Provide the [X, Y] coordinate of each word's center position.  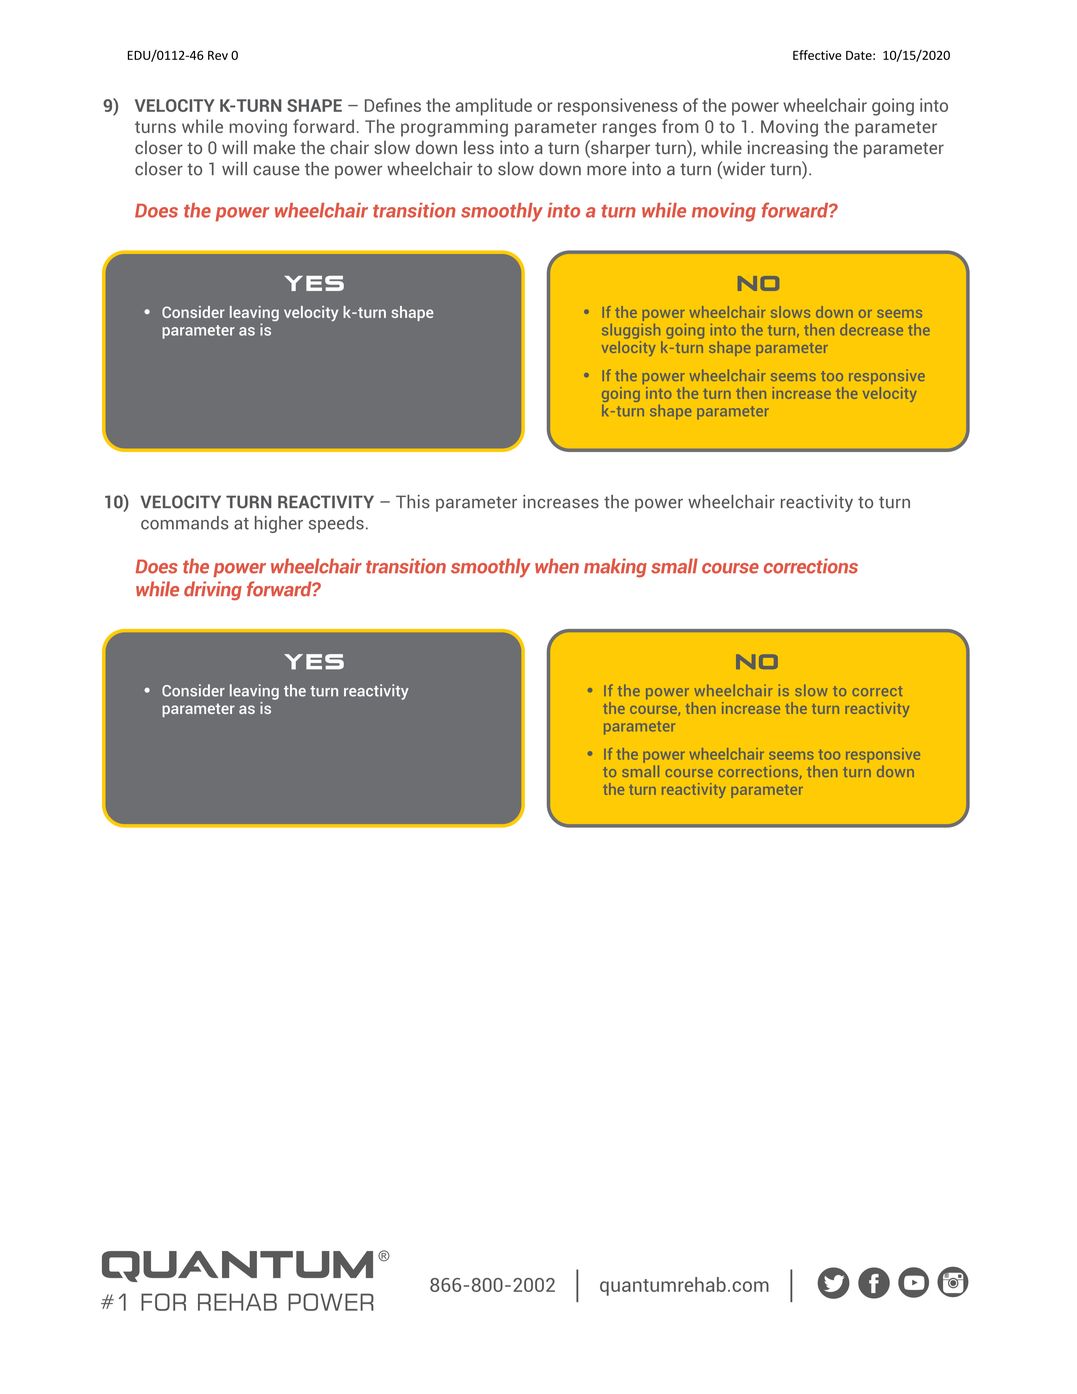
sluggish [631, 331]
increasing [788, 149]
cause [276, 170]
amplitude [494, 107]
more [606, 170]
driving [213, 590]
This [413, 502]
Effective [817, 55]
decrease [871, 330]
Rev [218, 55]
